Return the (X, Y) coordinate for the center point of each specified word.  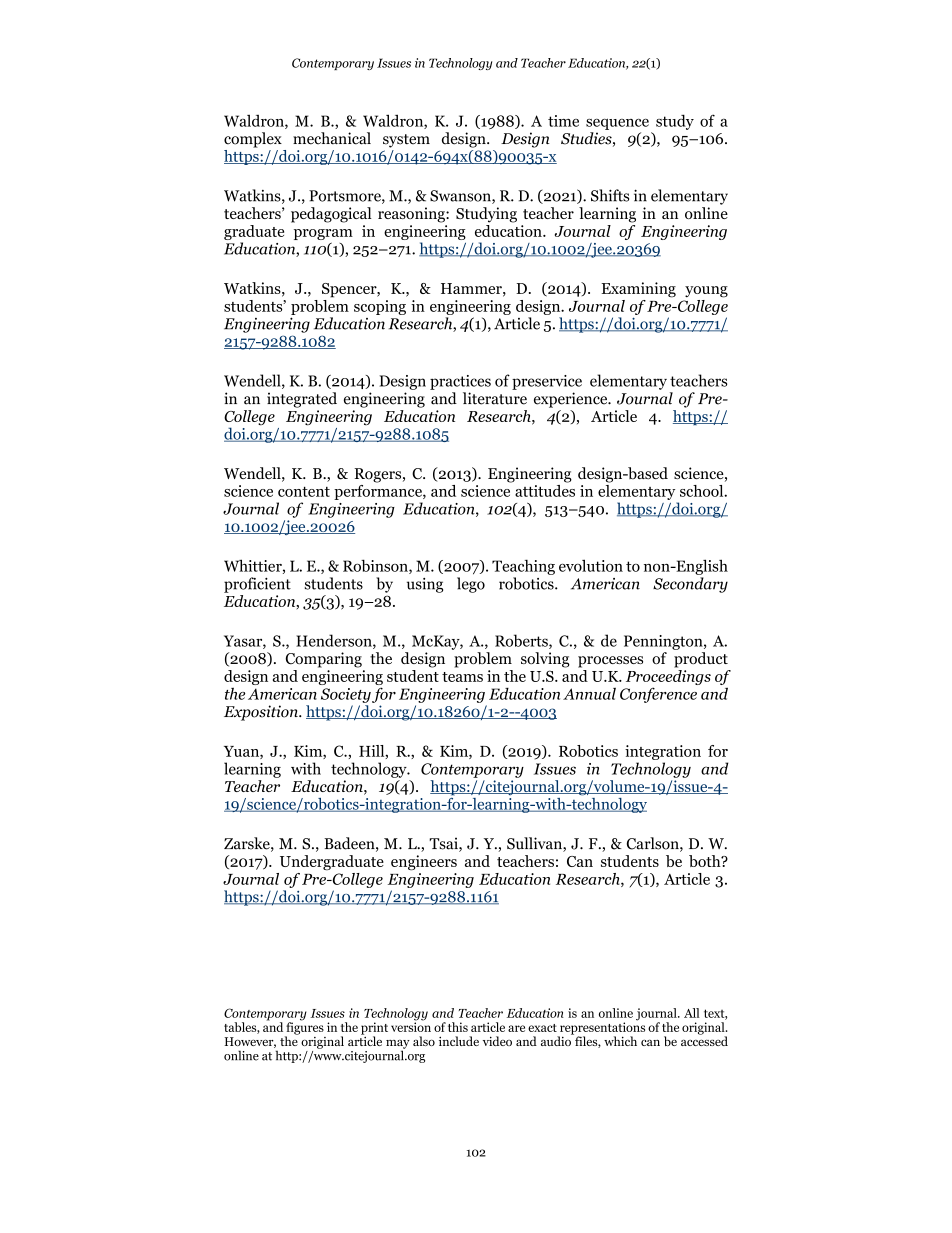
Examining (638, 290)
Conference (658, 695)
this (458, 1027)
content (304, 492)
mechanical (332, 138)
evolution (591, 565)
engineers (424, 863)
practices (460, 382)
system (406, 141)
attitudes (545, 489)
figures (304, 1028)
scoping (380, 307)
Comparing (324, 660)
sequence (617, 124)
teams (462, 677)
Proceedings (668, 679)
